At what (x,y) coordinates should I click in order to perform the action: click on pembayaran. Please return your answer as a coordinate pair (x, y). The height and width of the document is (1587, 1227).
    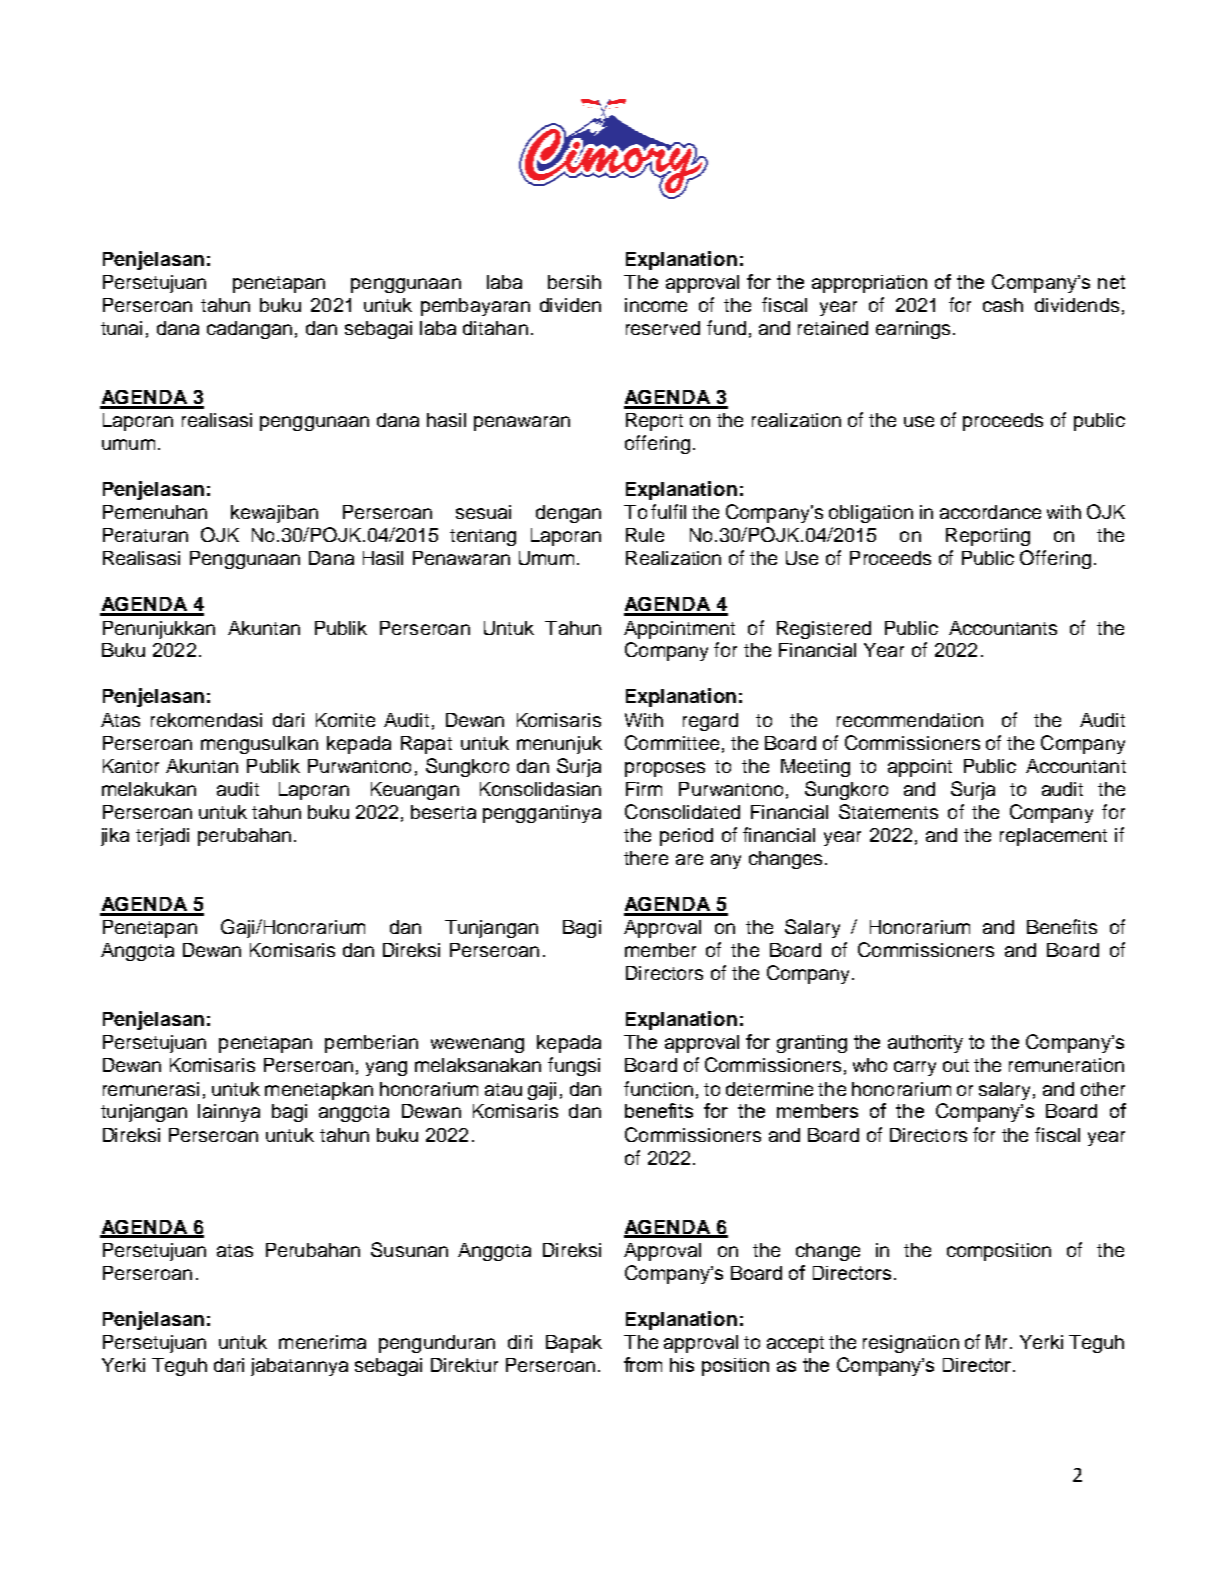
    Looking at the image, I should click on (475, 307).
